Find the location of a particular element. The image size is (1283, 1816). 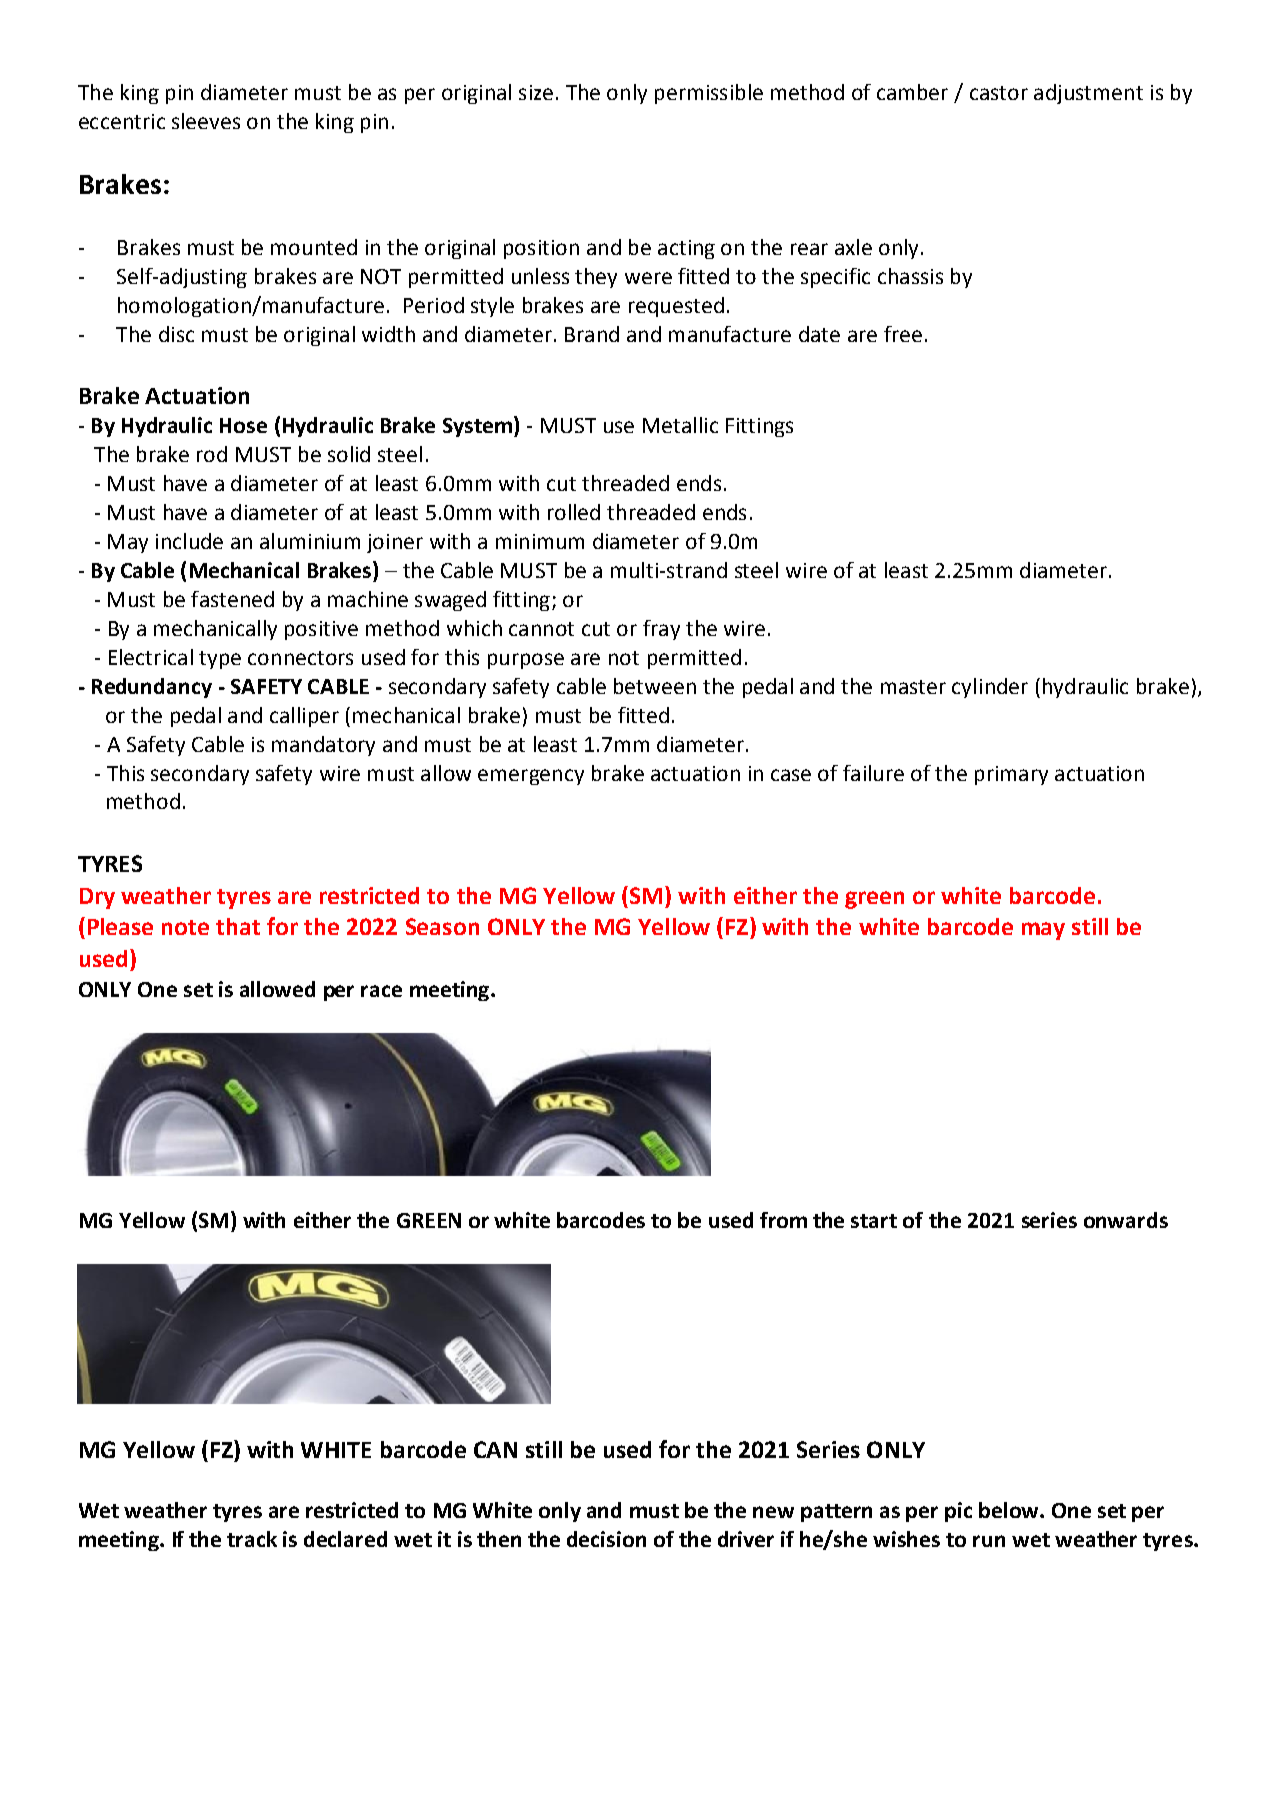

castor is located at coordinates (999, 93).
